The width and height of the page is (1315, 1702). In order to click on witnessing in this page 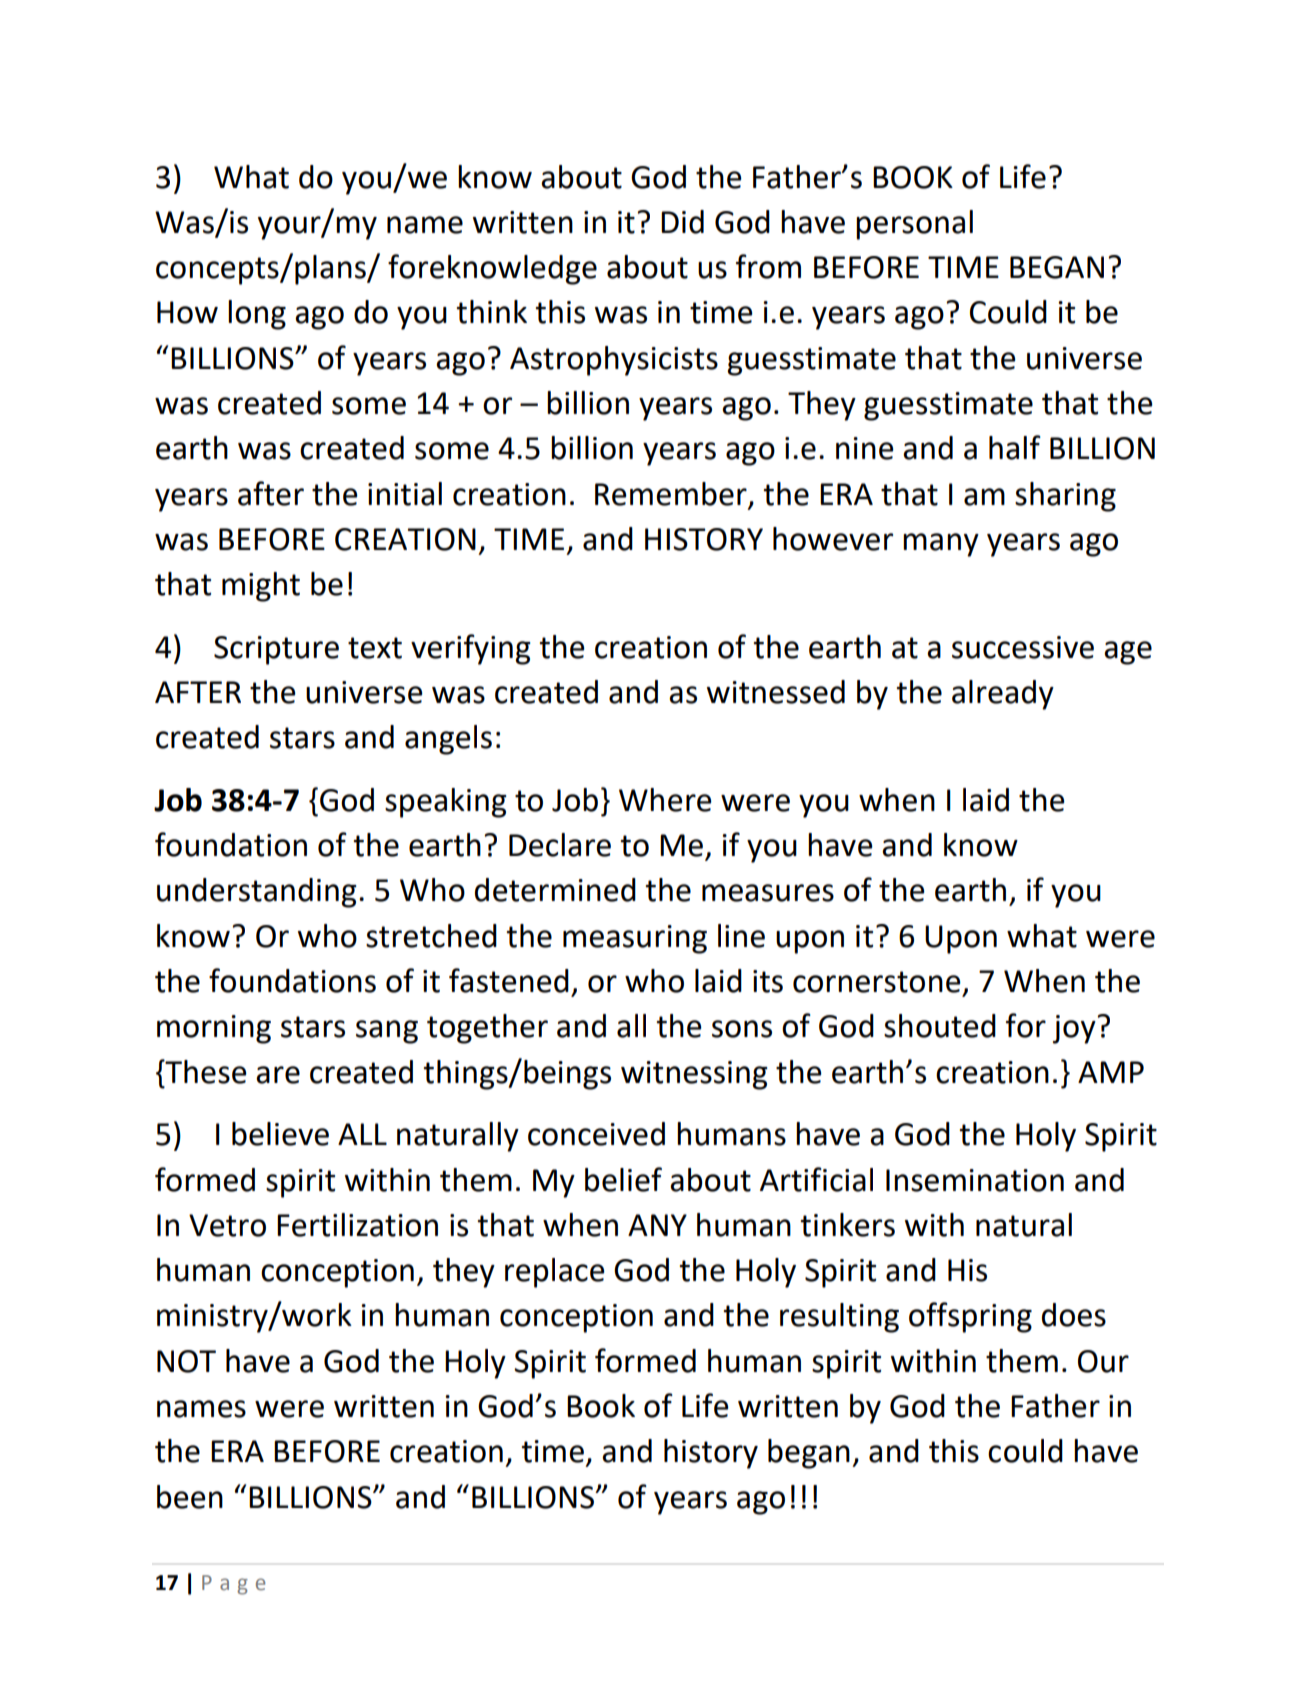, I will do `click(694, 1075)`.
